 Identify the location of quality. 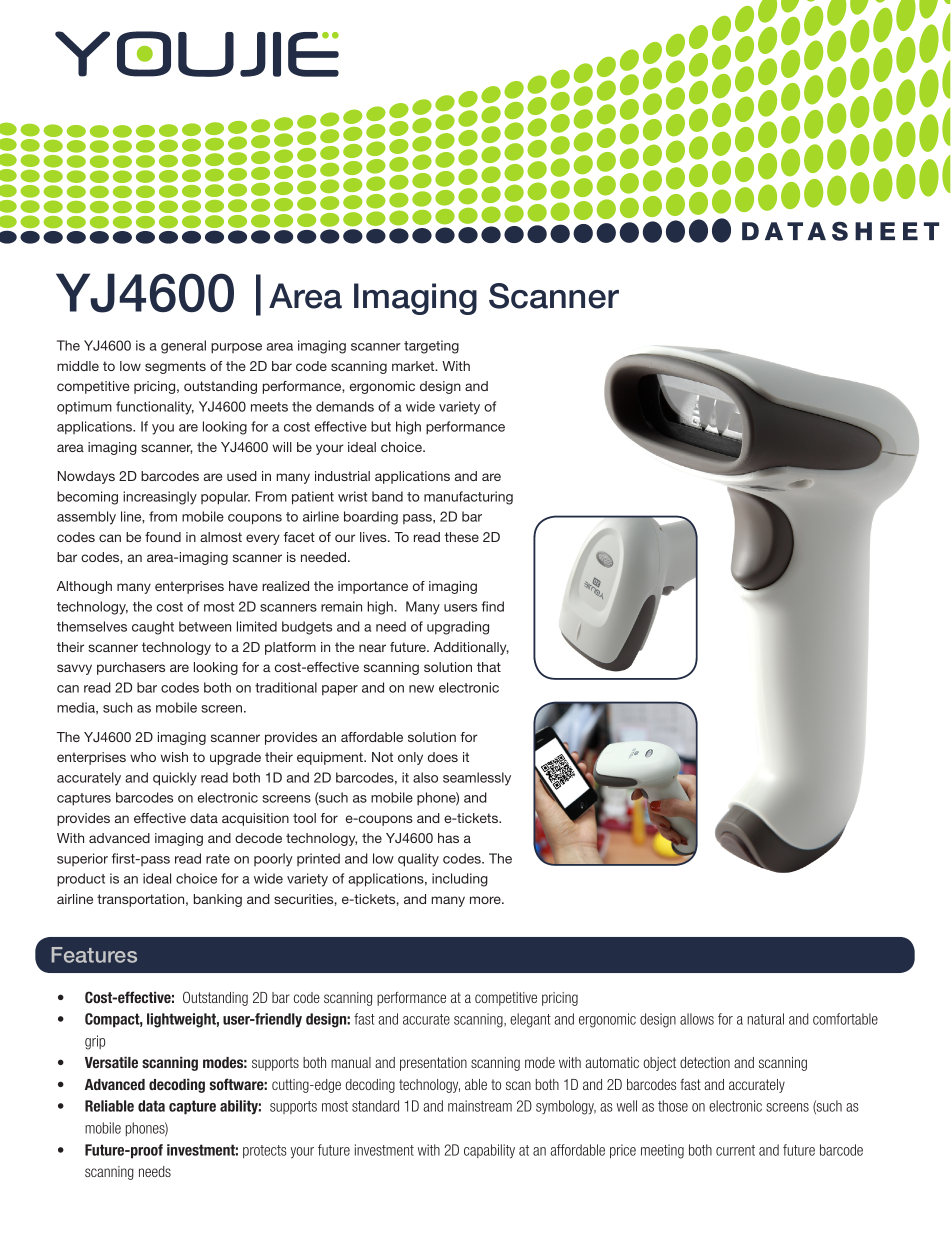
(418, 860).
